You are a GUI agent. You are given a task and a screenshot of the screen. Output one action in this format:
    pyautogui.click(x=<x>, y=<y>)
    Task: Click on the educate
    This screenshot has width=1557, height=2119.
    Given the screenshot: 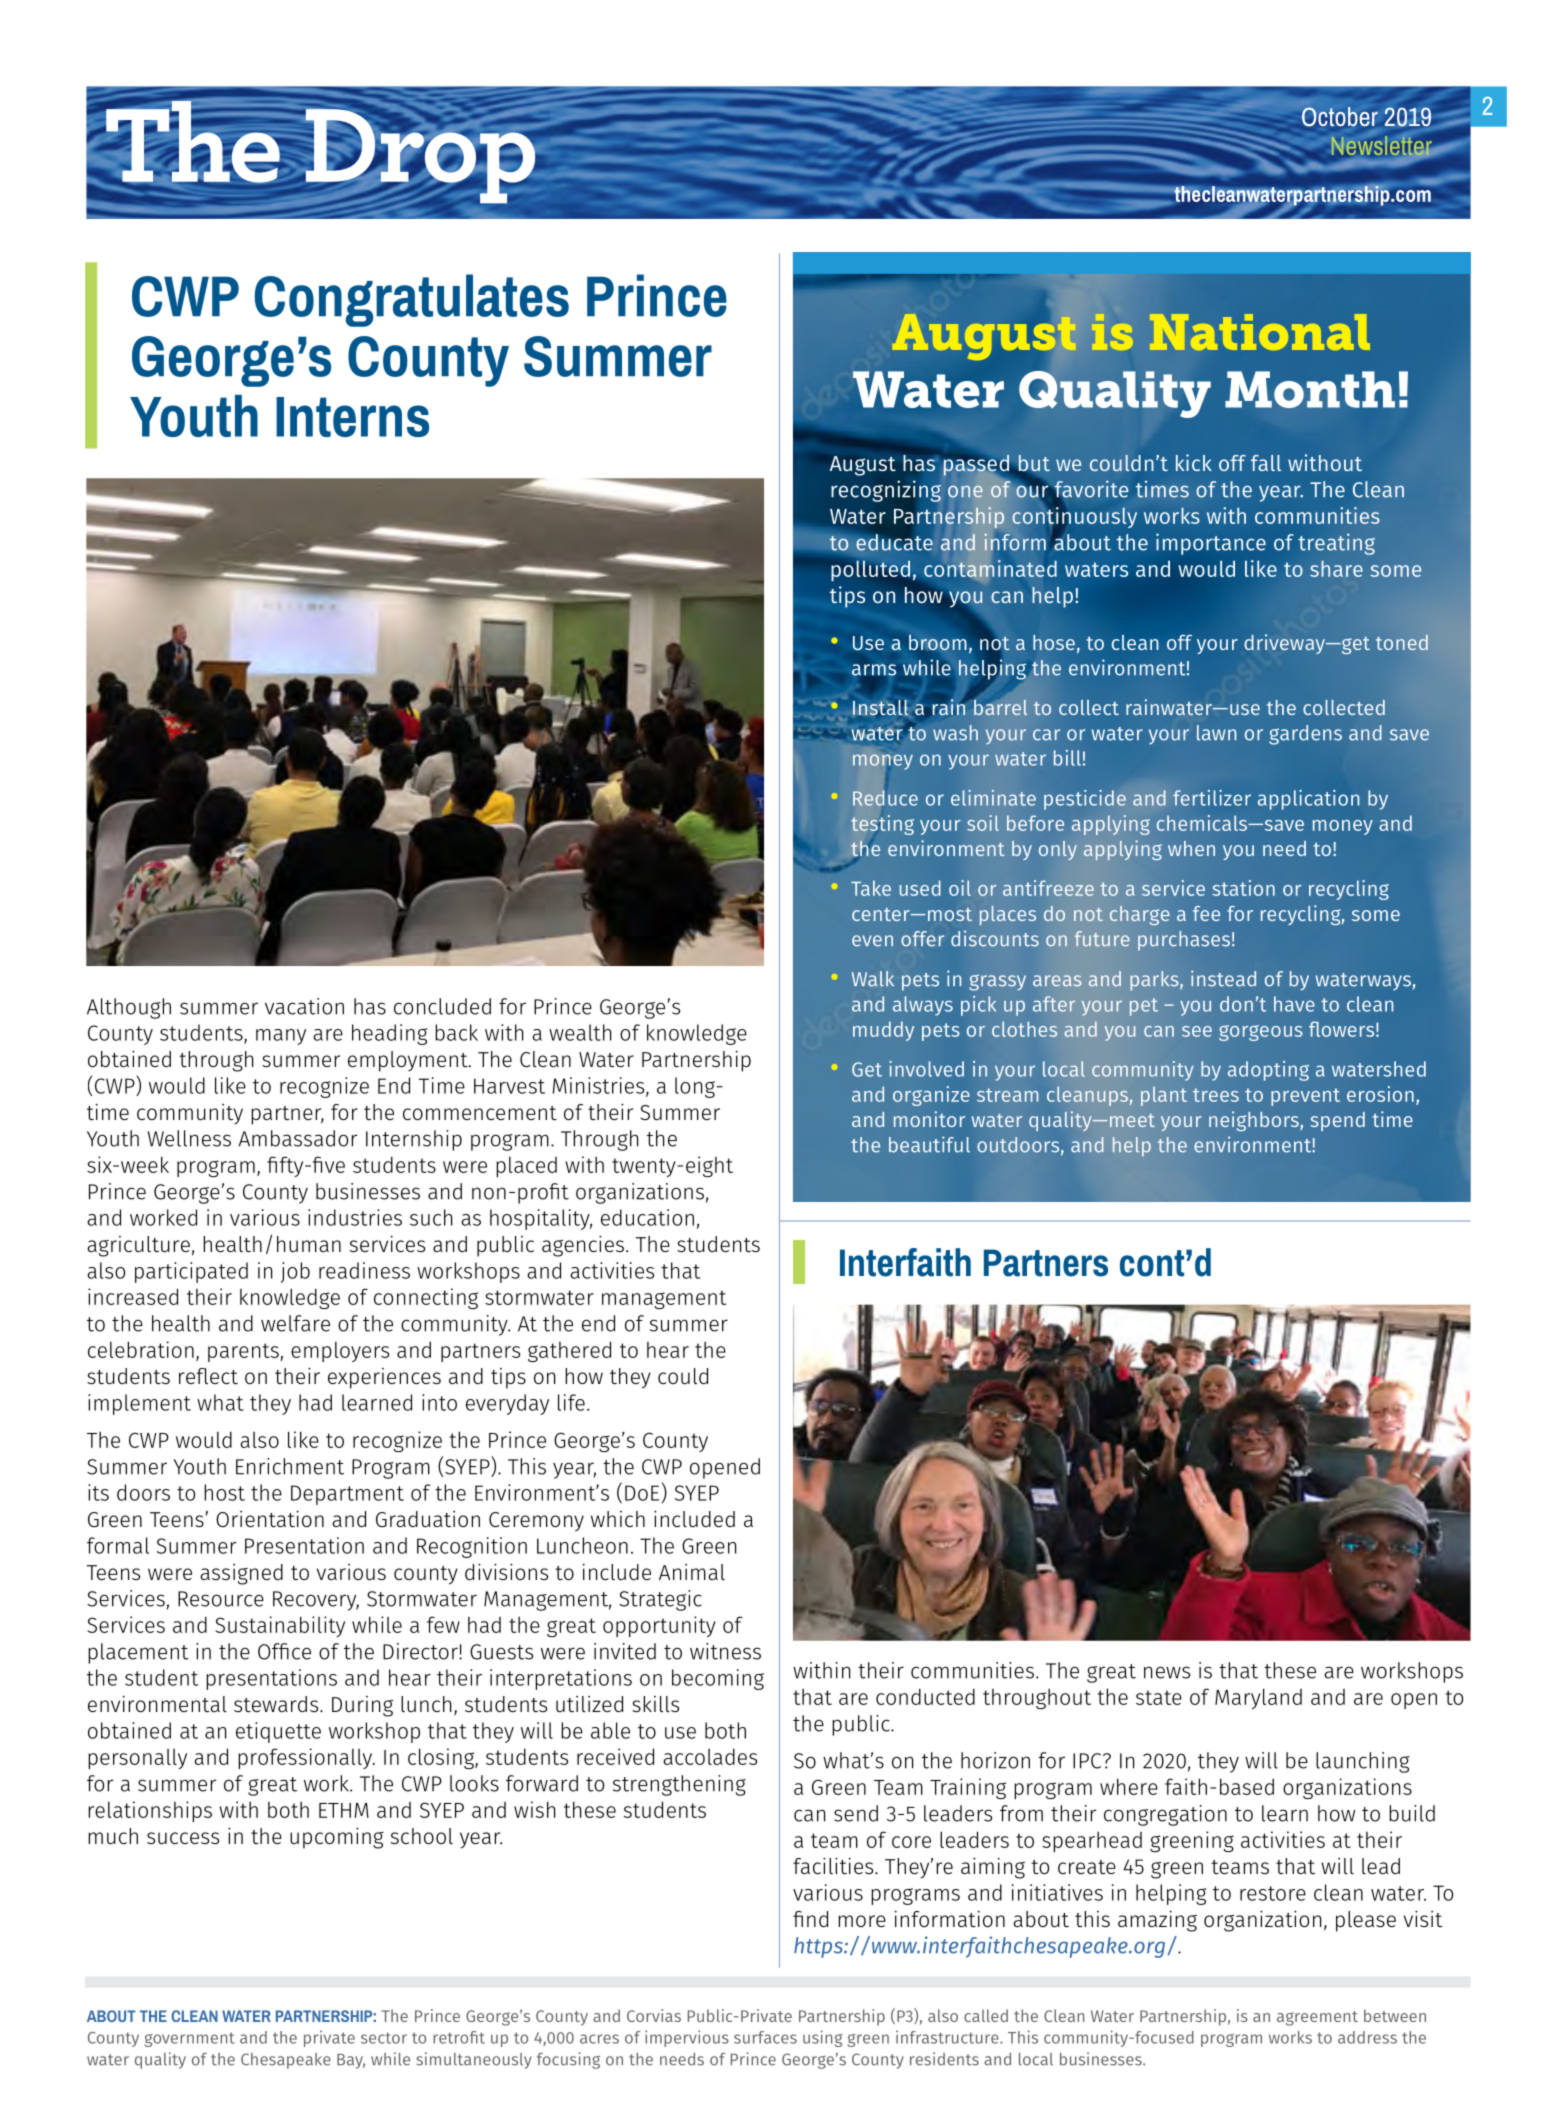 What is the action you would take?
    pyautogui.click(x=894, y=541)
